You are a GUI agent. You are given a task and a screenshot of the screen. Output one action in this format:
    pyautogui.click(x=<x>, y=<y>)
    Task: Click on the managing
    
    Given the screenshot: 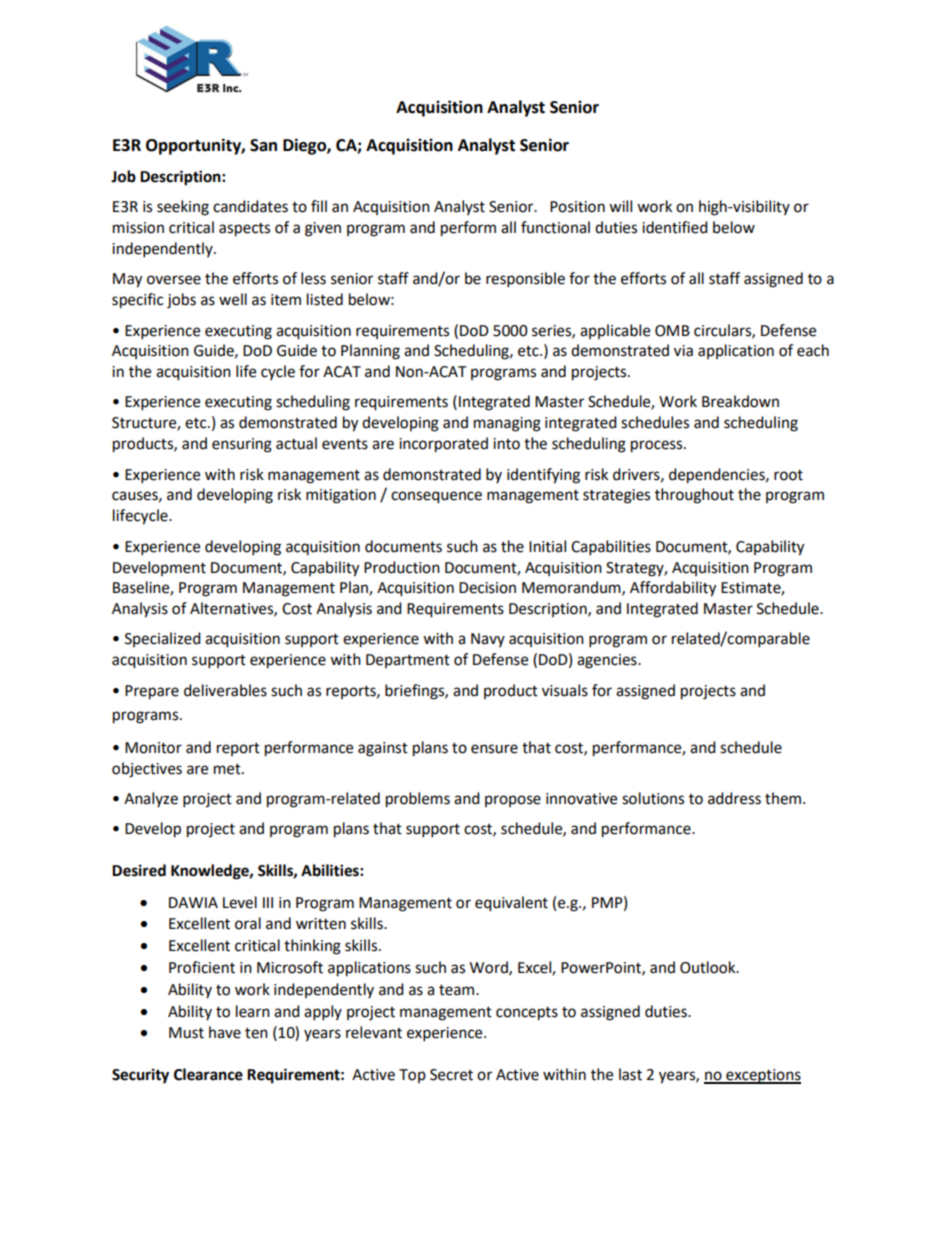 What is the action you would take?
    pyautogui.click(x=507, y=424)
